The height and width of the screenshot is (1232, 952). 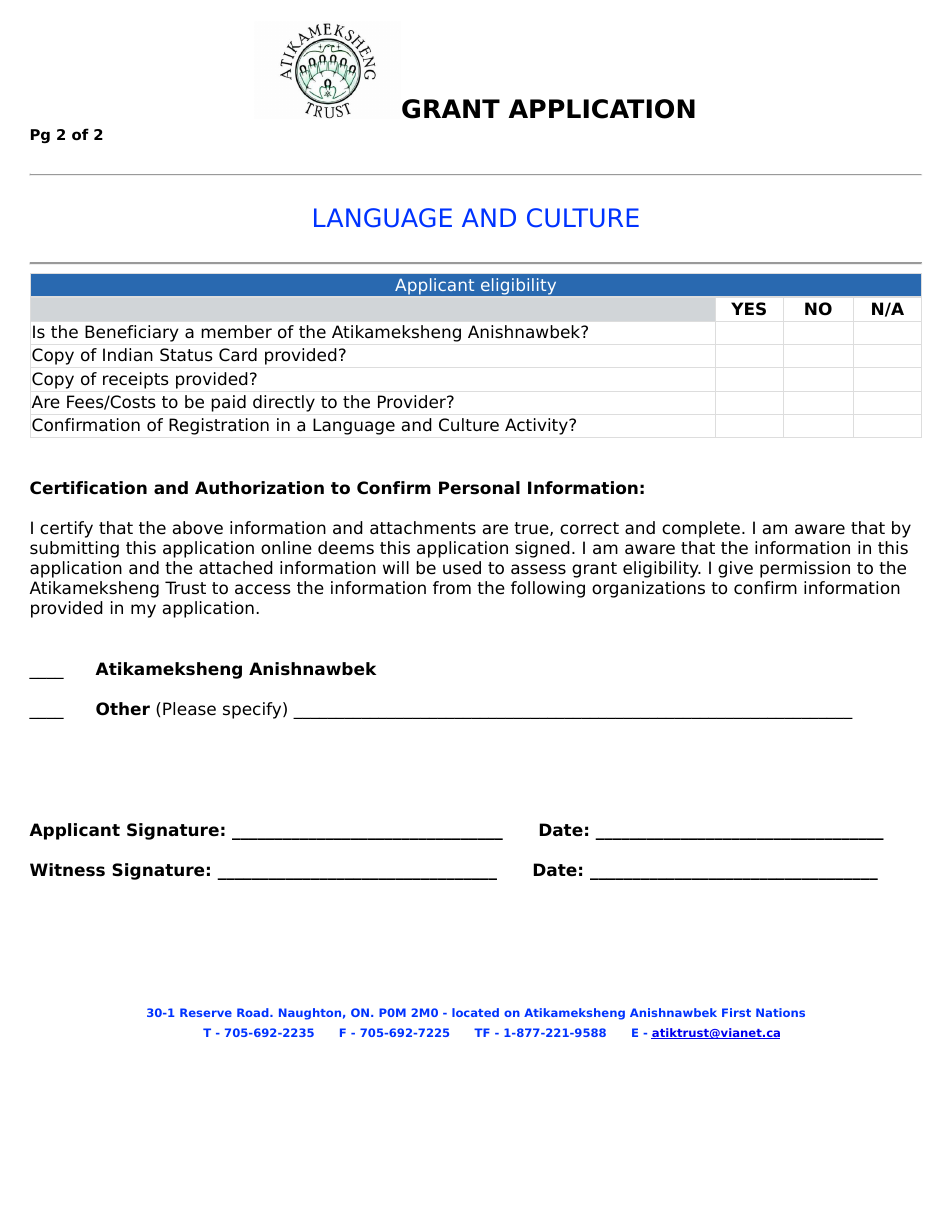 What do you see at coordinates (736, 1012) in the screenshot?
I see `First` at bounding box center [736, 1012].
